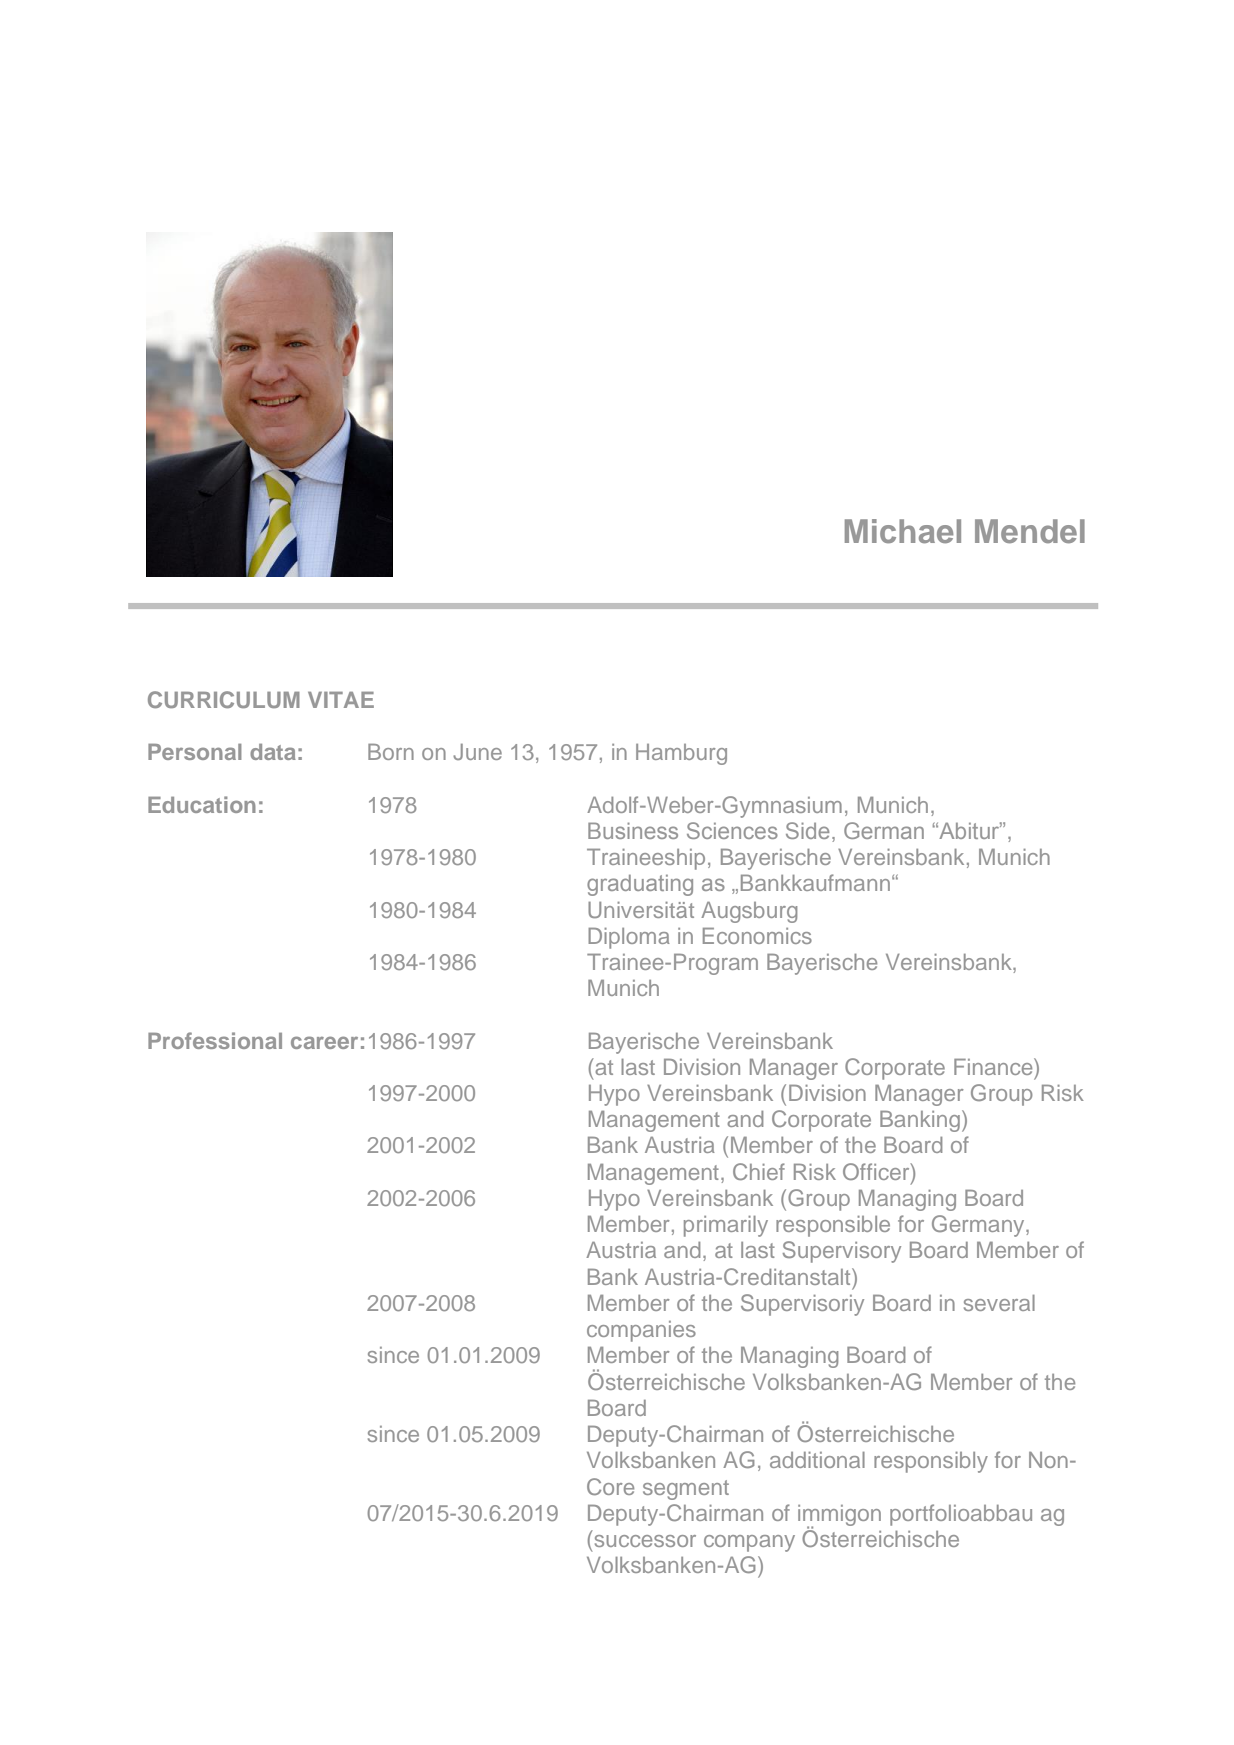  What do you see at coordinates (726, 1226) in the page?
I see `primarily` at bounding box center [726, 1226].
